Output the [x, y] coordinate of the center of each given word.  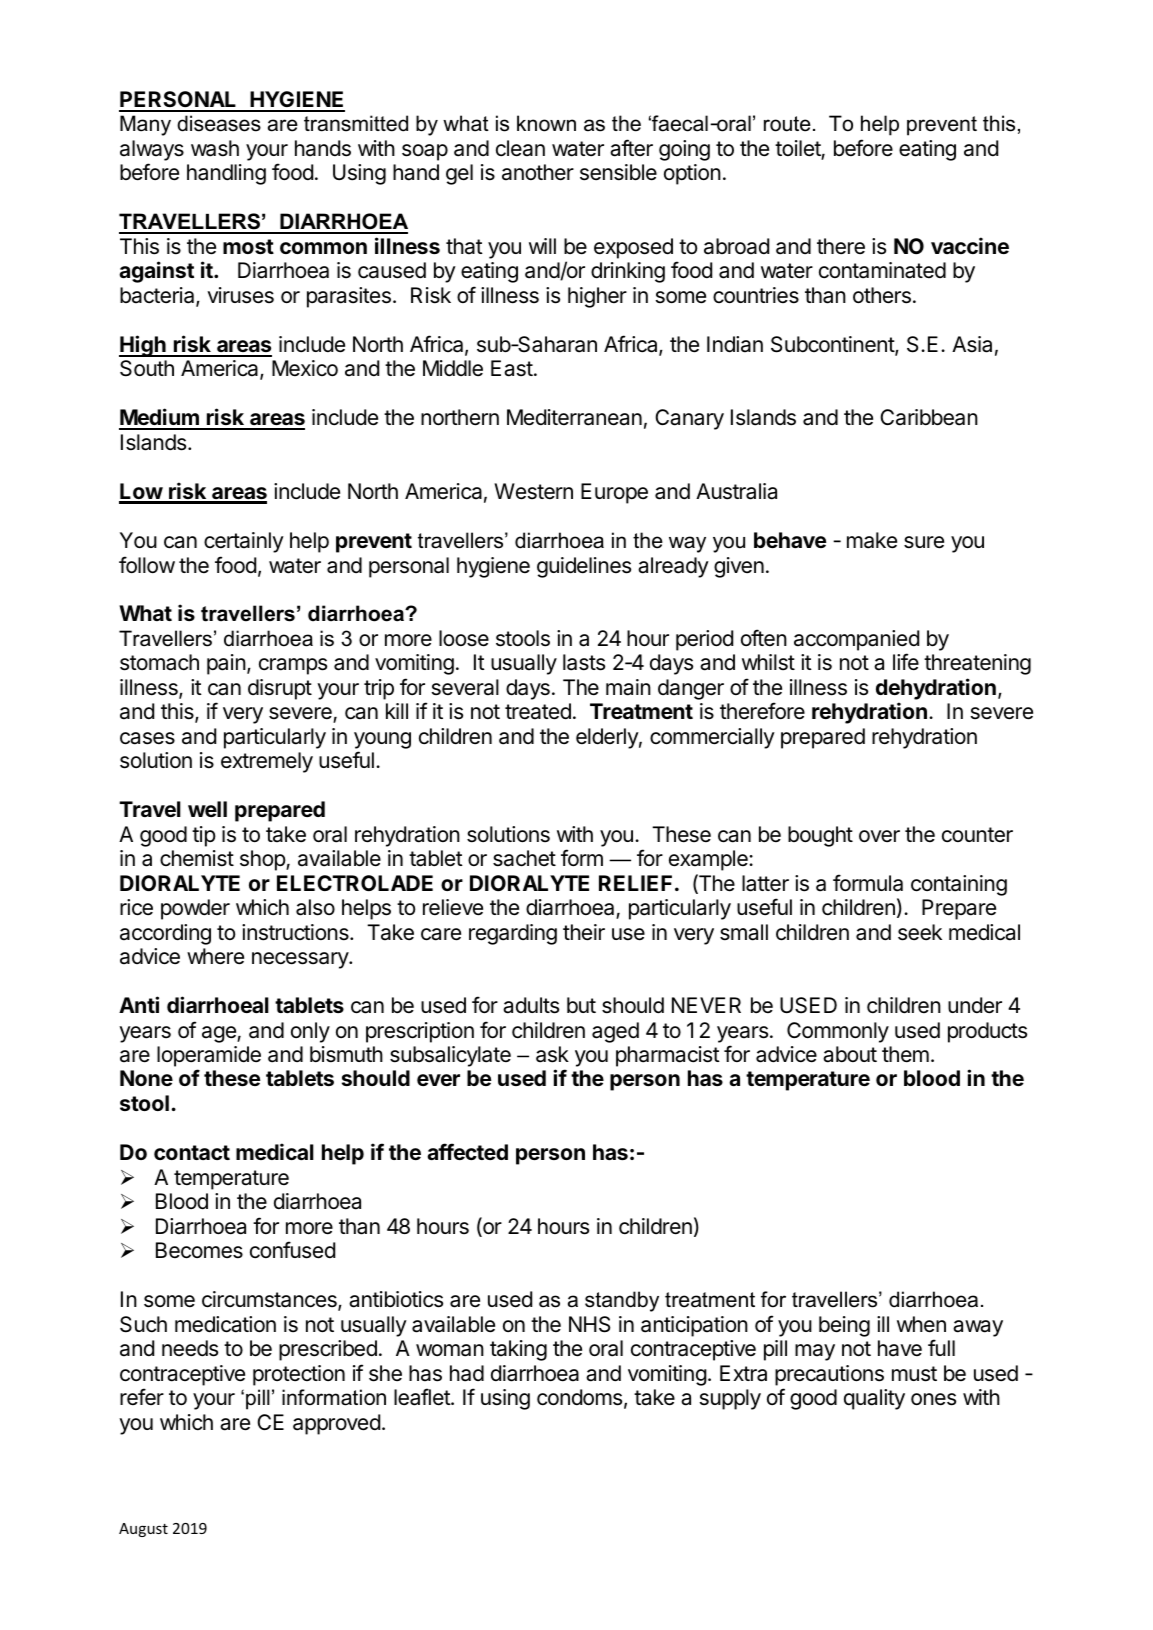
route [787, 124]
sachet [524, 858]
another [538, 172]
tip [204, 836]
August [143, 1530]
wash [215, 148]
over [879, 836]
